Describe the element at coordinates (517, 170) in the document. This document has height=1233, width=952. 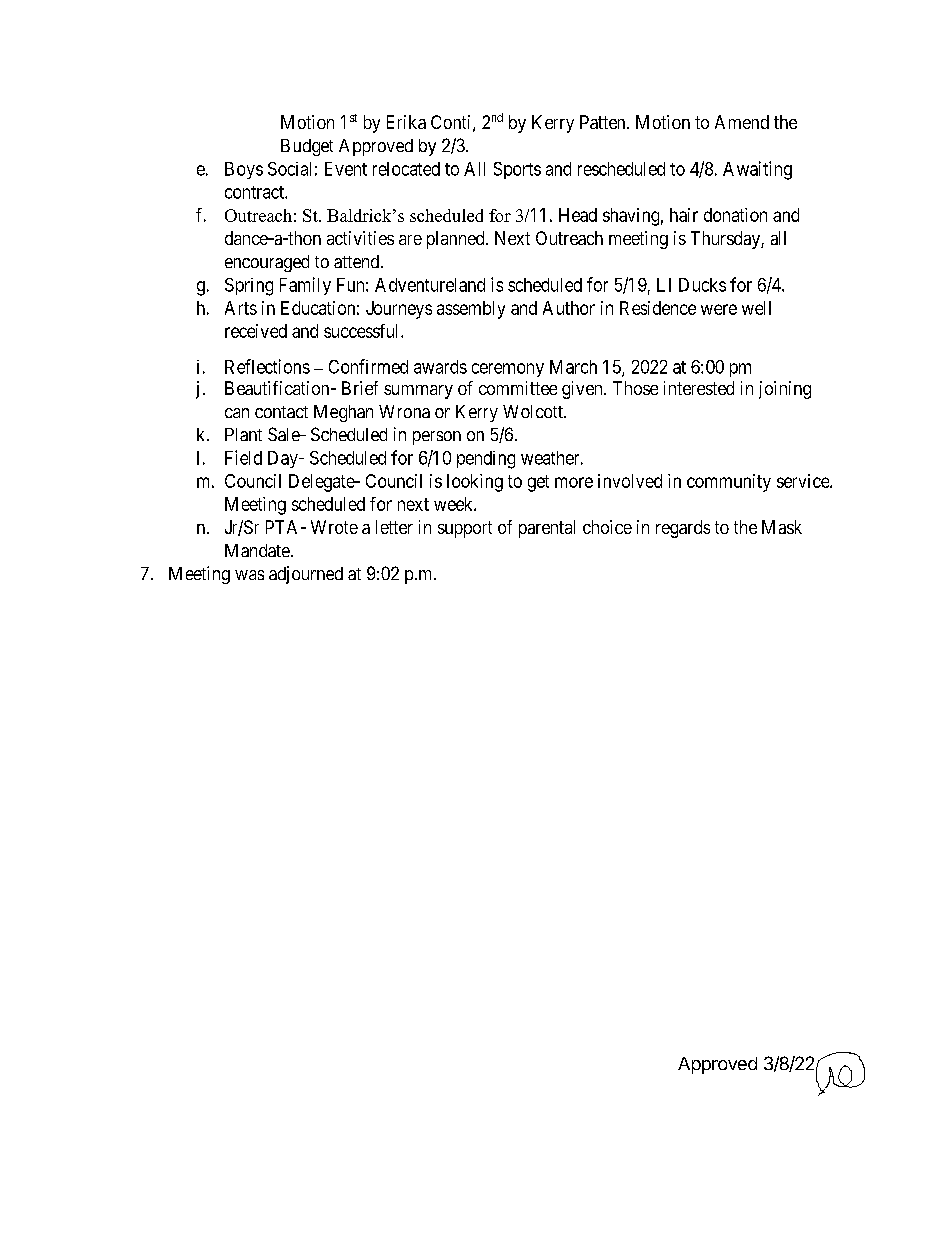
I see `Sports` at that location.
